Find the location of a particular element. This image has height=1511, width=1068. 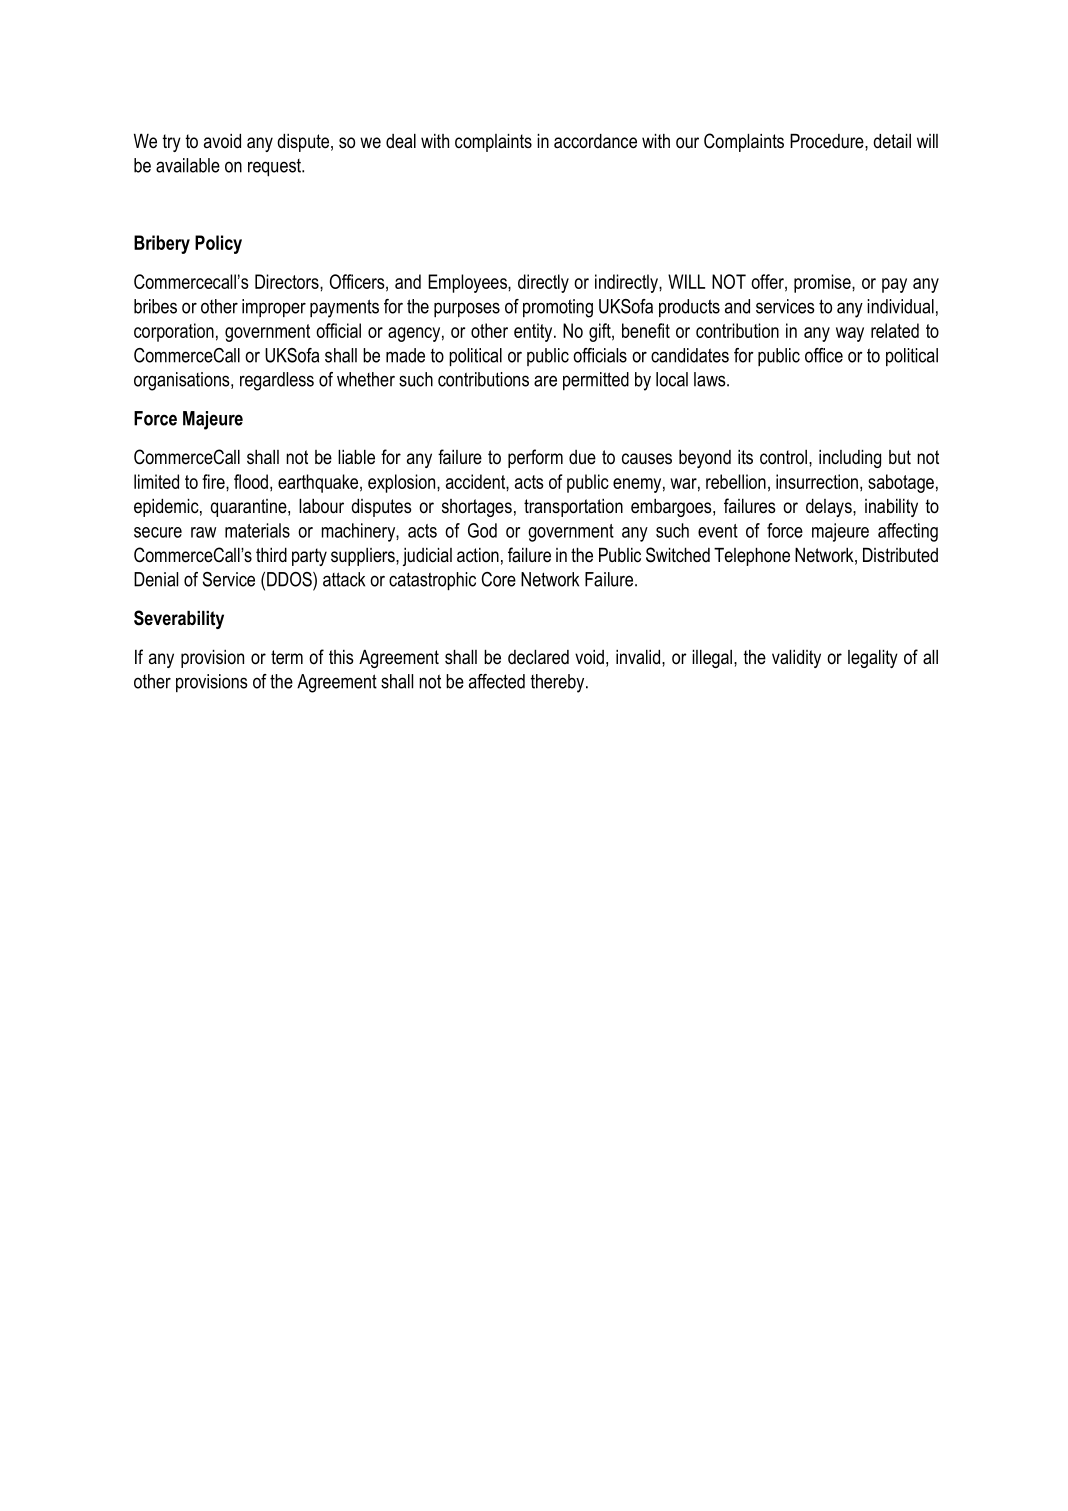

Procedure is located at coordinates (828, 141).
